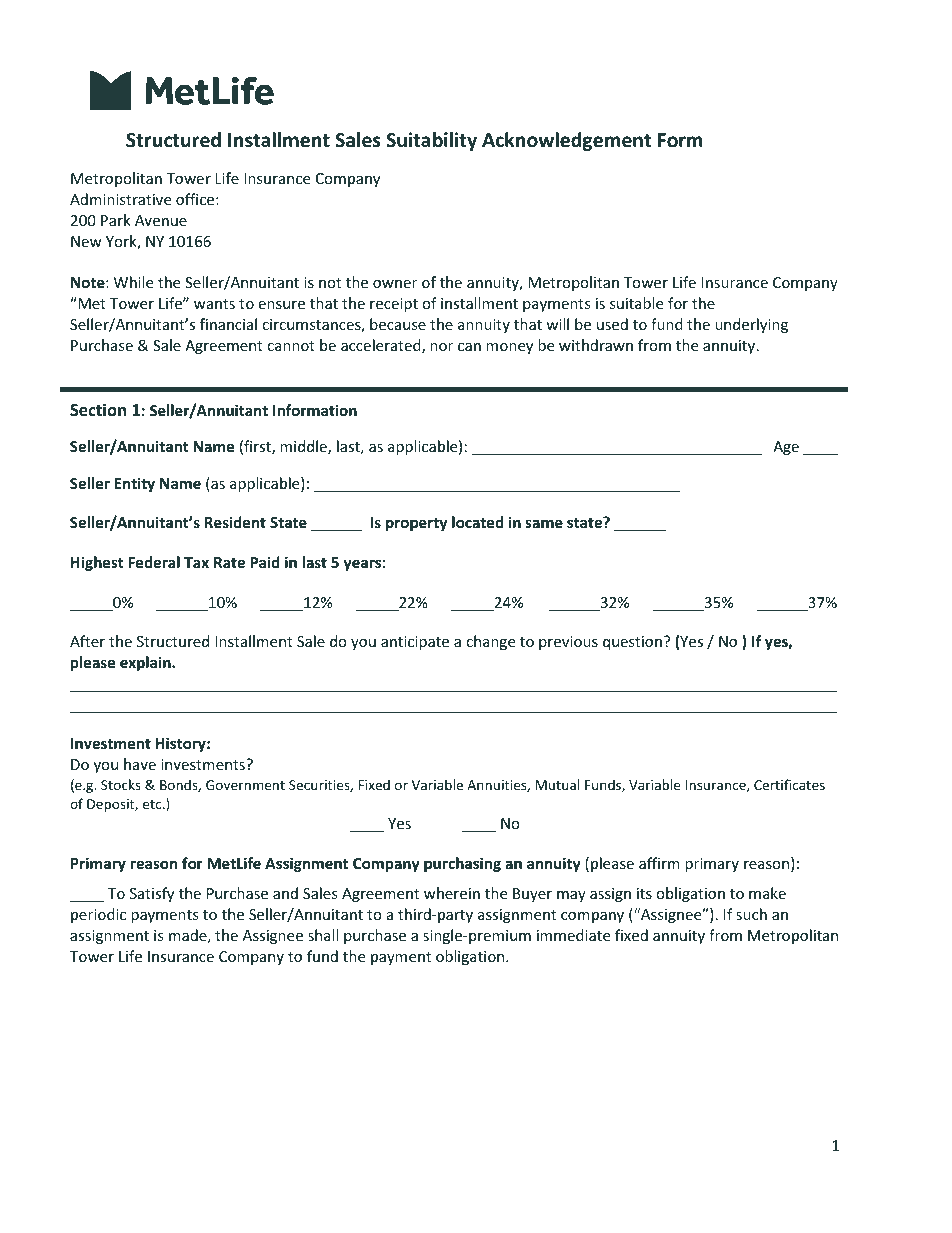 The image size is (952, 1233). I want to click on wherein, so click(452, 893).
